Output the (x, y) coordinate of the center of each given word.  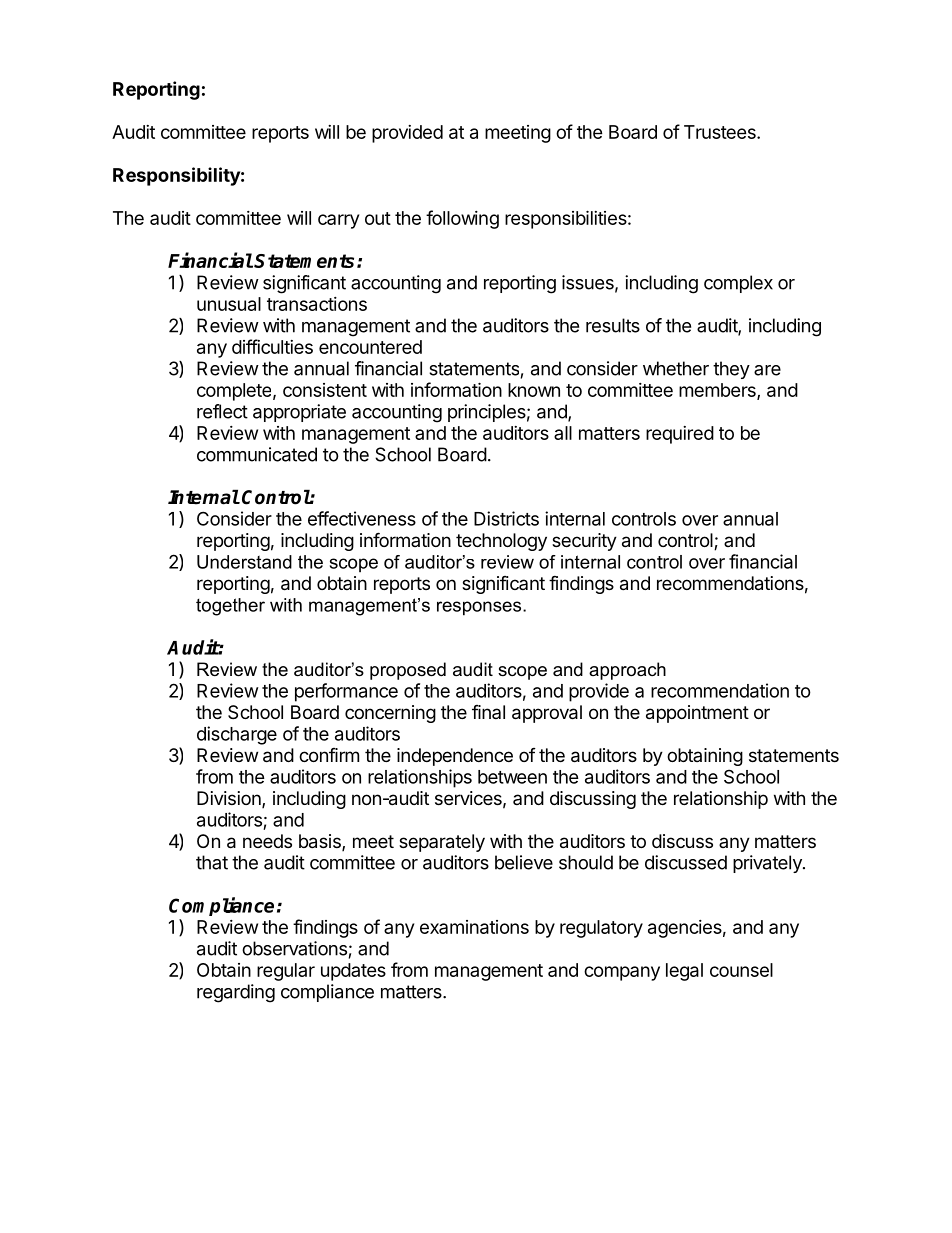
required (680, 435)
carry (338, 221)
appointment (697, 714)
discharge (237, 735)
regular (286, 972)
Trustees (721, 132)
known (534, 390)
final (488, 712)
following (462, 219)
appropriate (299, 413)
